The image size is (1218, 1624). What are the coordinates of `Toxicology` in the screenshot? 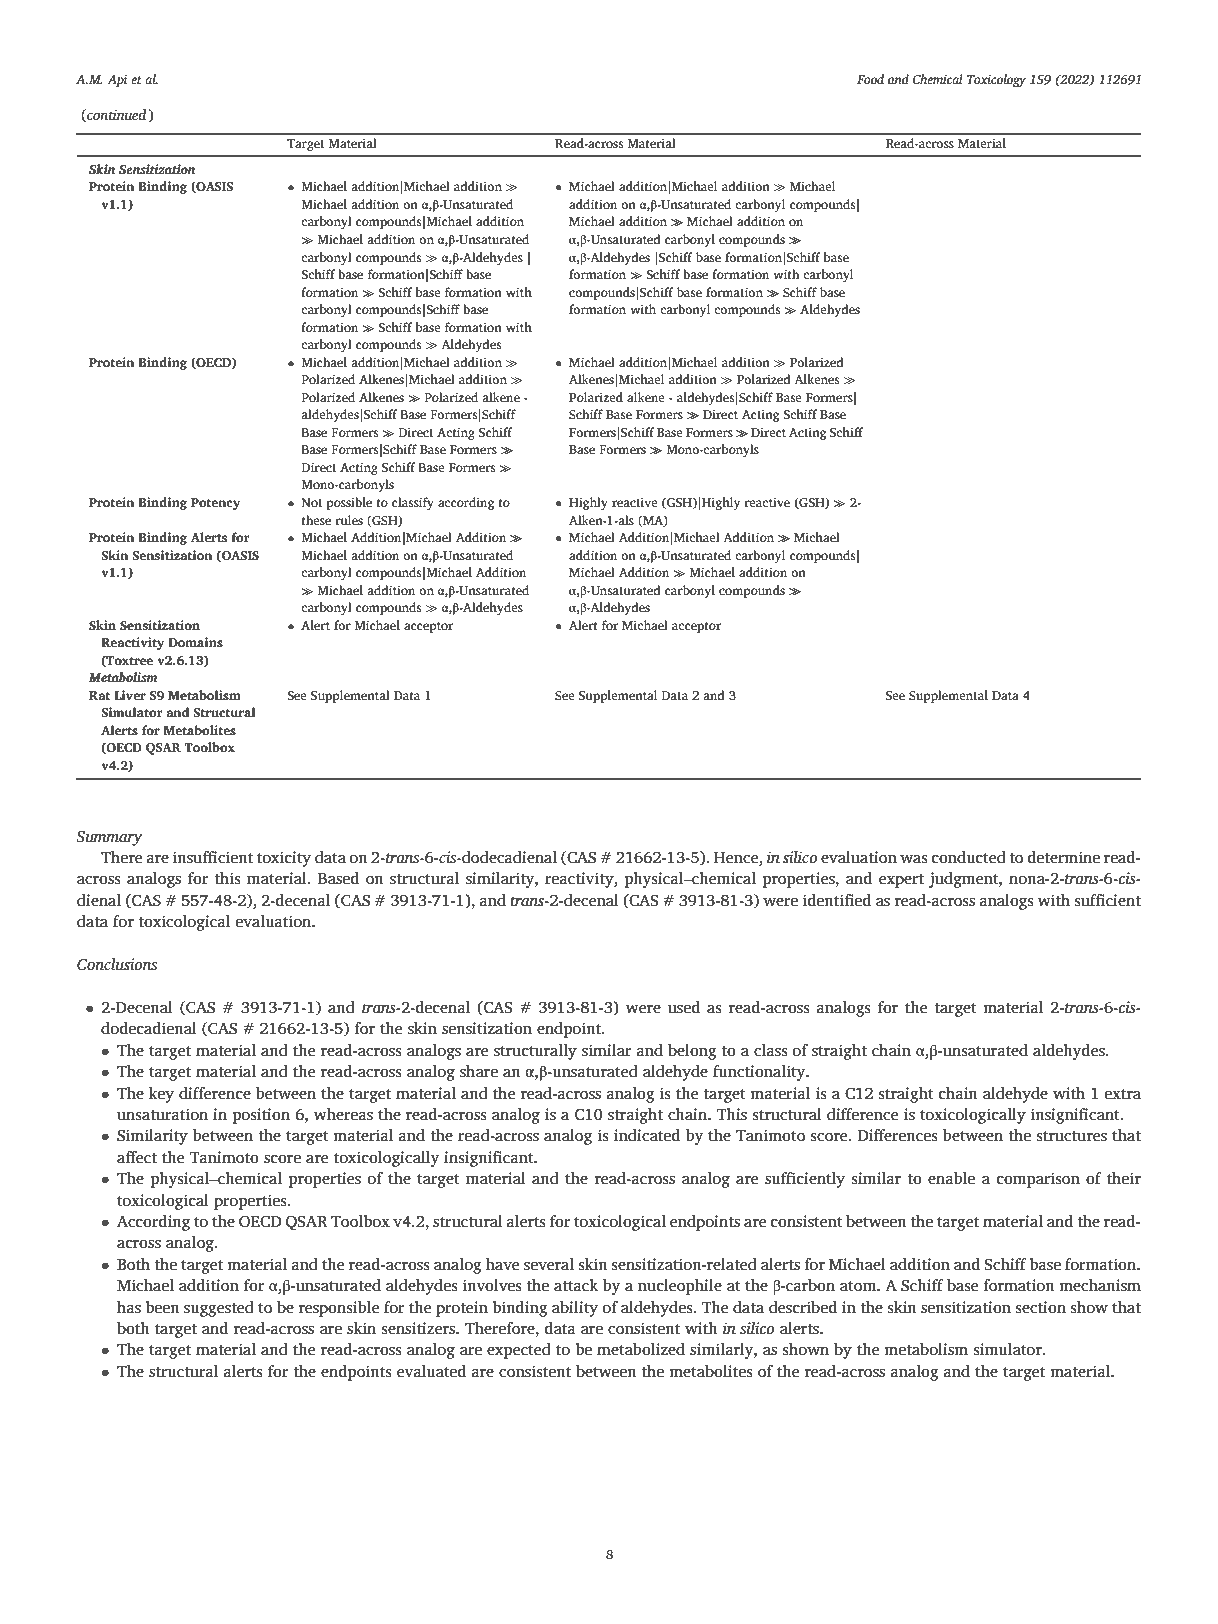 It's located at (996, 80).
